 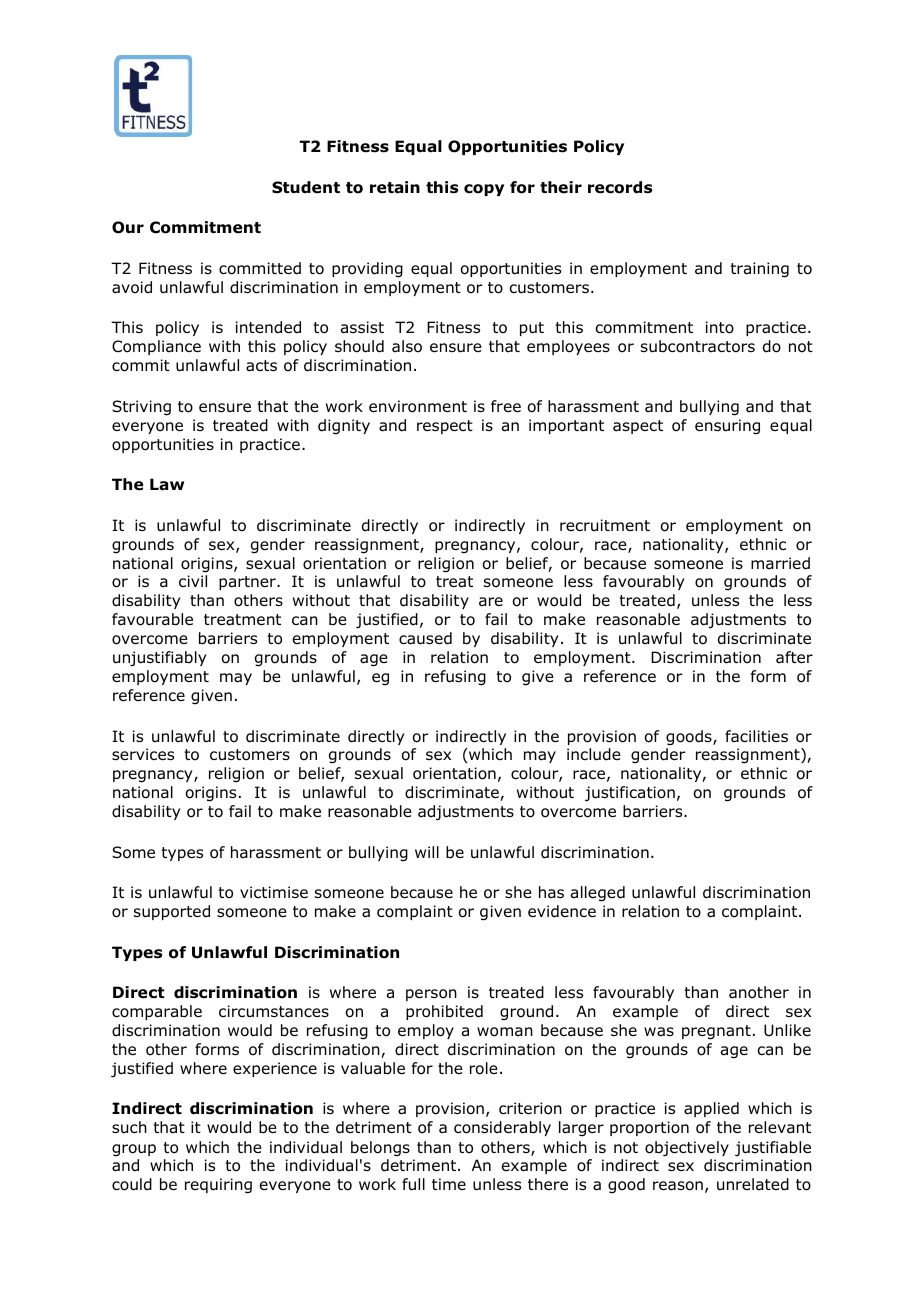 What do you see at coordinates (425, 638) in the screenshot?
I see `caused` at bounding box center [425, 638].
